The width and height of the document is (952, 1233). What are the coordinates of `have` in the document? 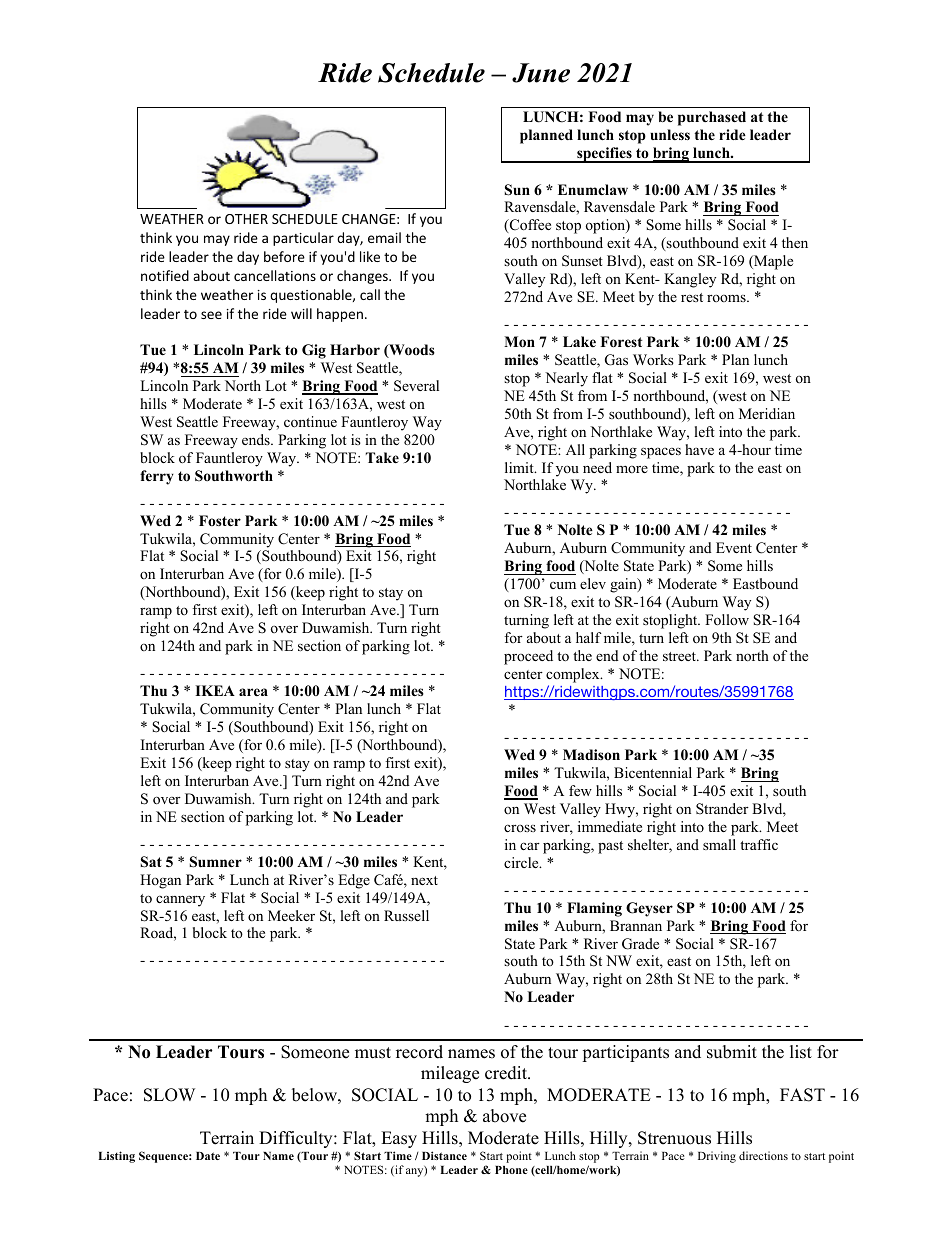 It's located at (699, 449).
